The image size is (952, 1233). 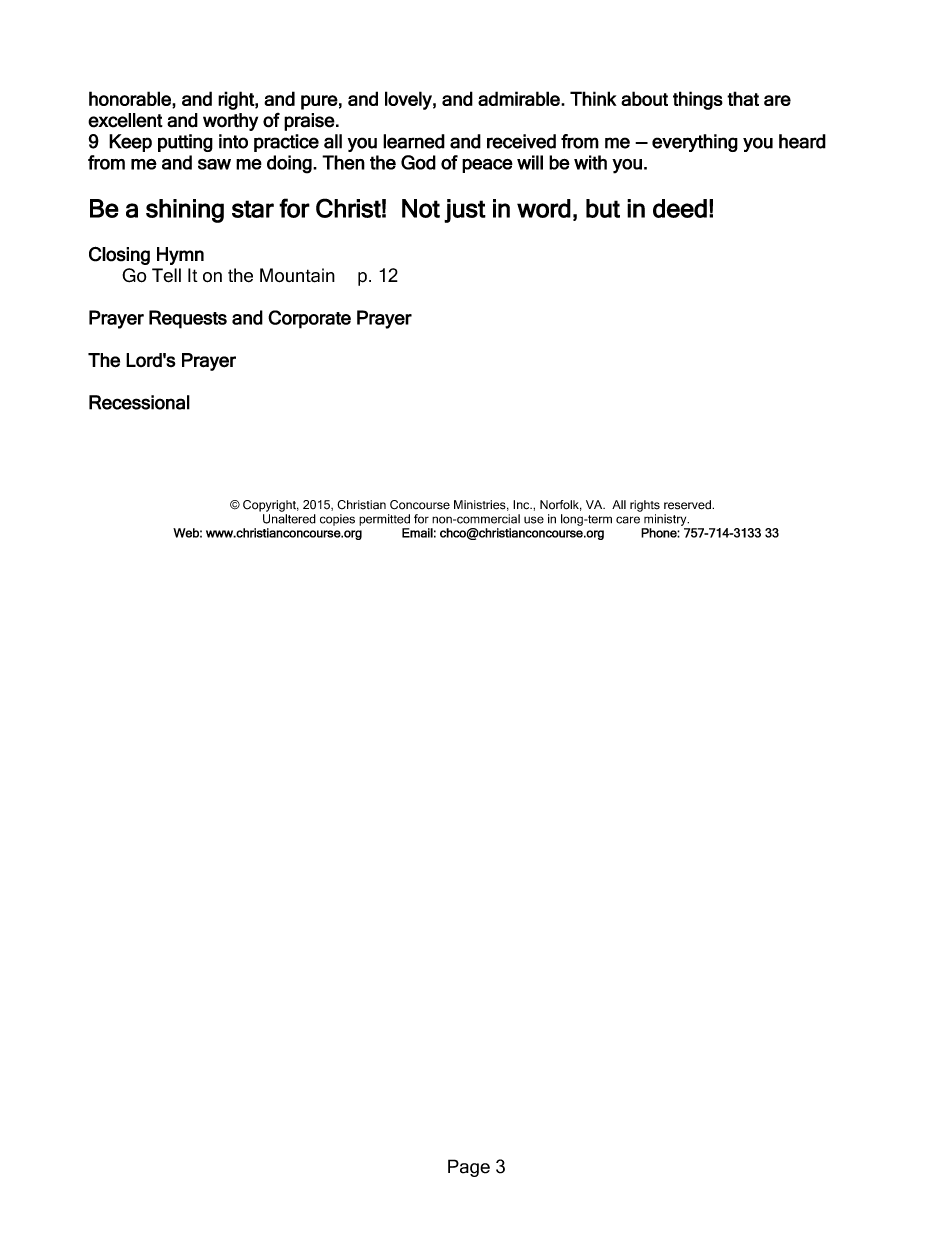 I want to click on copies, so click(x=337, y=520).
